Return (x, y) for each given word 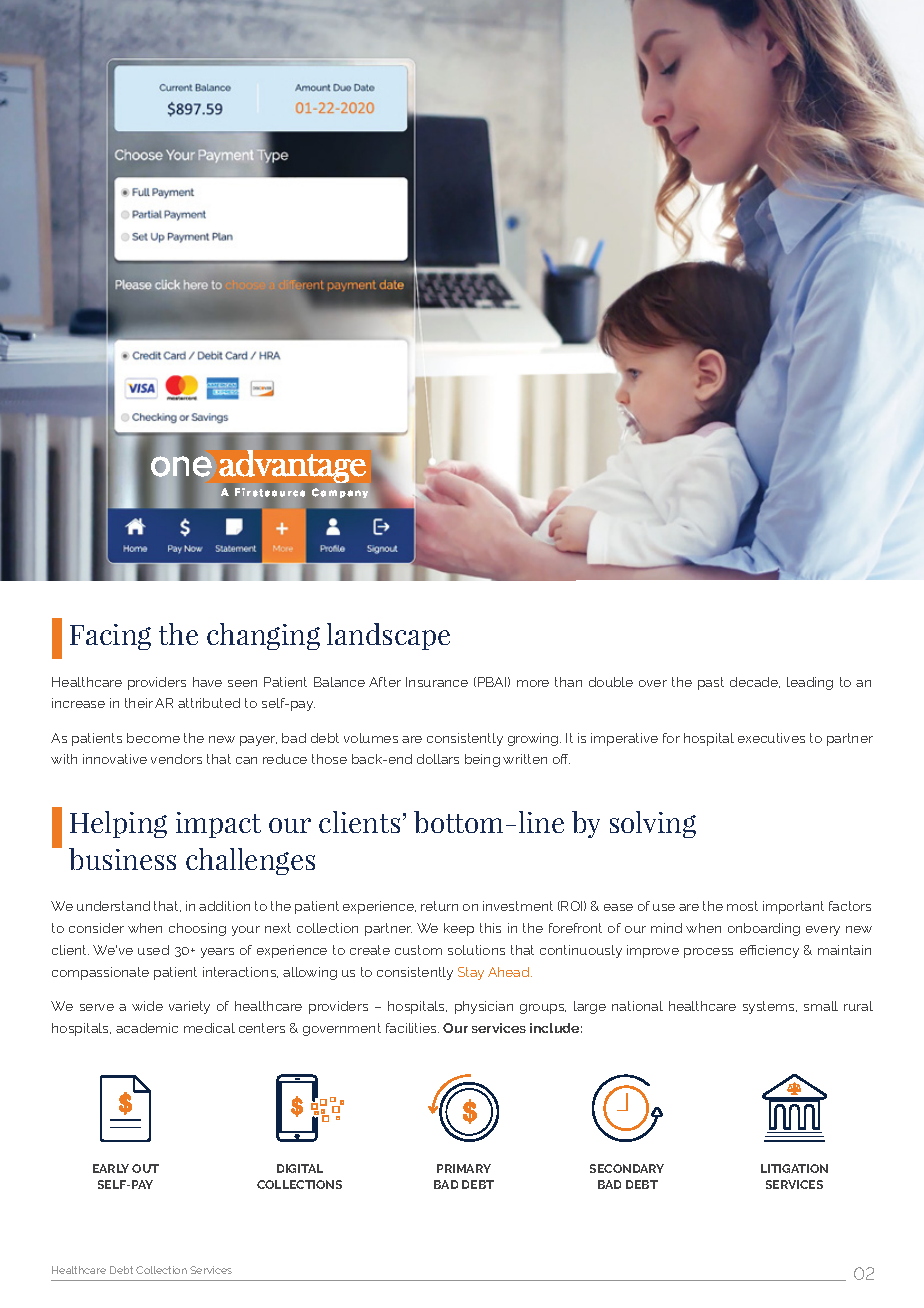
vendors (176, 759)
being (482, 760)
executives (771, 738)
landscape (388, 636)
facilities (412, 1028)
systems (770, 1007)
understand (113, 906)
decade (755, 682)
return (439, 906)
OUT (145, 1168)
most (742, 906)
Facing (110, 637)
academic (147, 1028)
